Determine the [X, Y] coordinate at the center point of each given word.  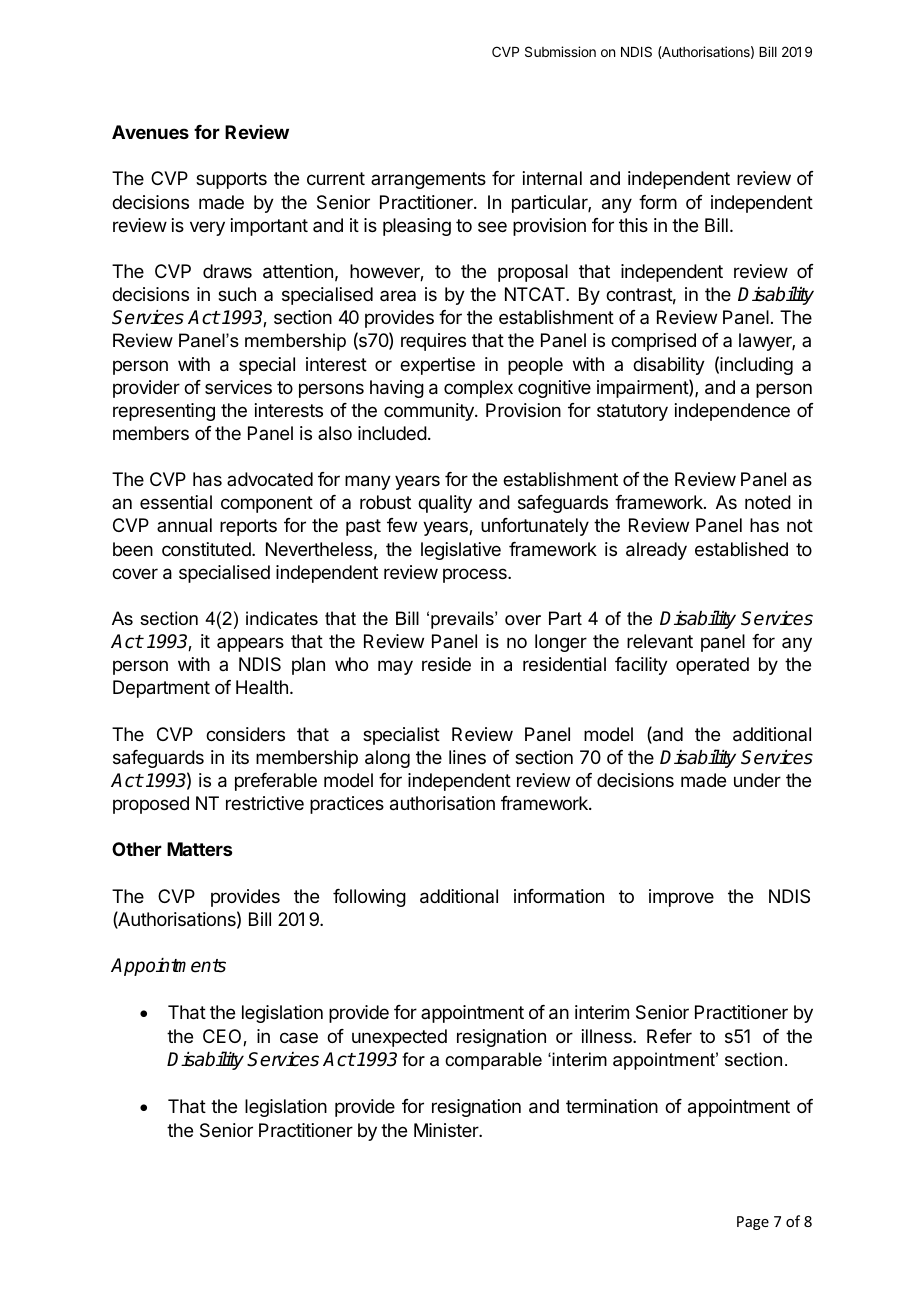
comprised [653, 342]
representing [164, 412]
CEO [223, 1037]
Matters [199, 849]
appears [250, 644]
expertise [437, 366]
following [369, 898]
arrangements [428, 180]
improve [681, 898]
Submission [560, 51]
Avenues [150, 132]
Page [753, 1223]
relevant [660, 641]
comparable [493, 1061]
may [395, 667]
